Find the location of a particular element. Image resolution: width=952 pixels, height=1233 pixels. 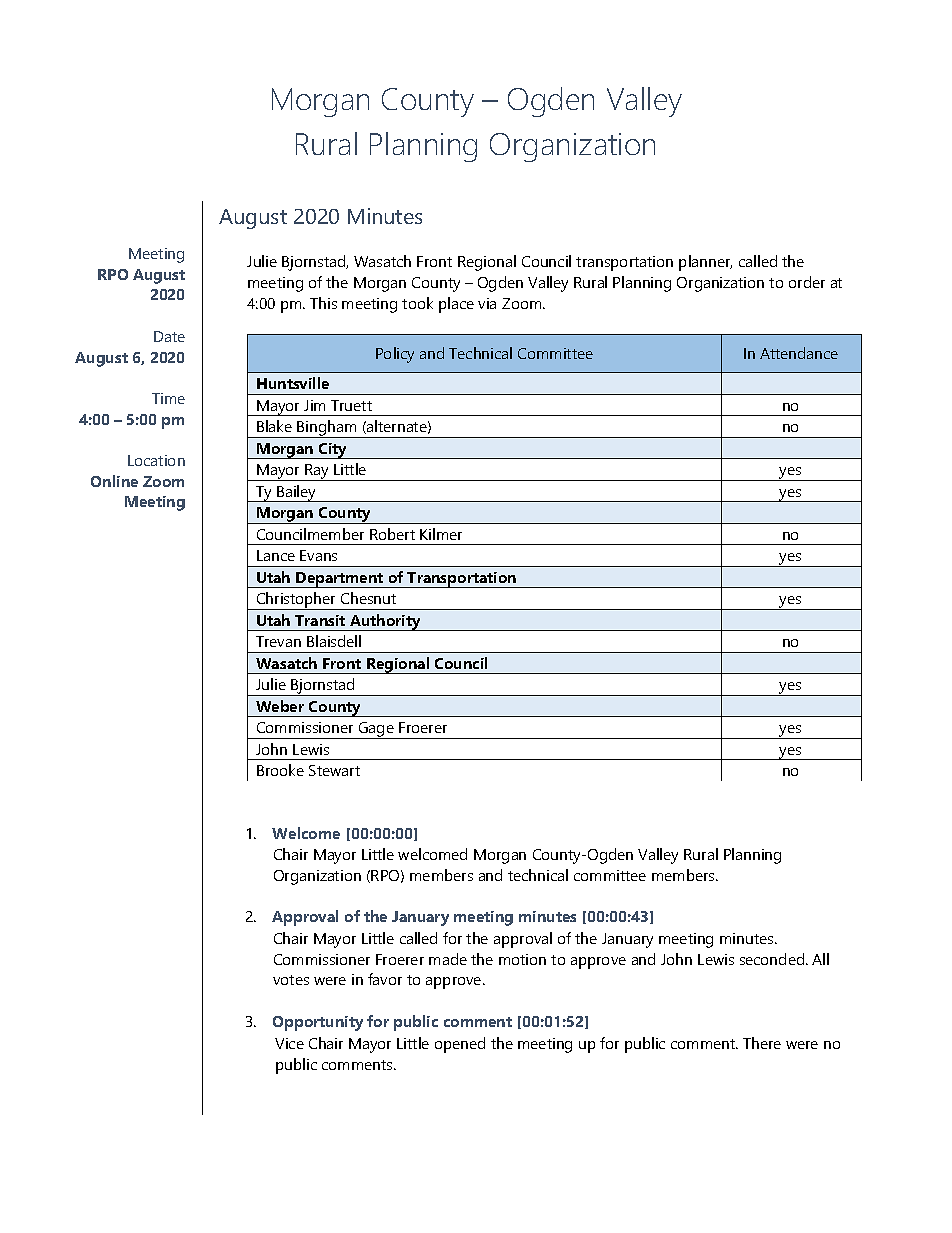

Location is located at coordinates (156, 460).
